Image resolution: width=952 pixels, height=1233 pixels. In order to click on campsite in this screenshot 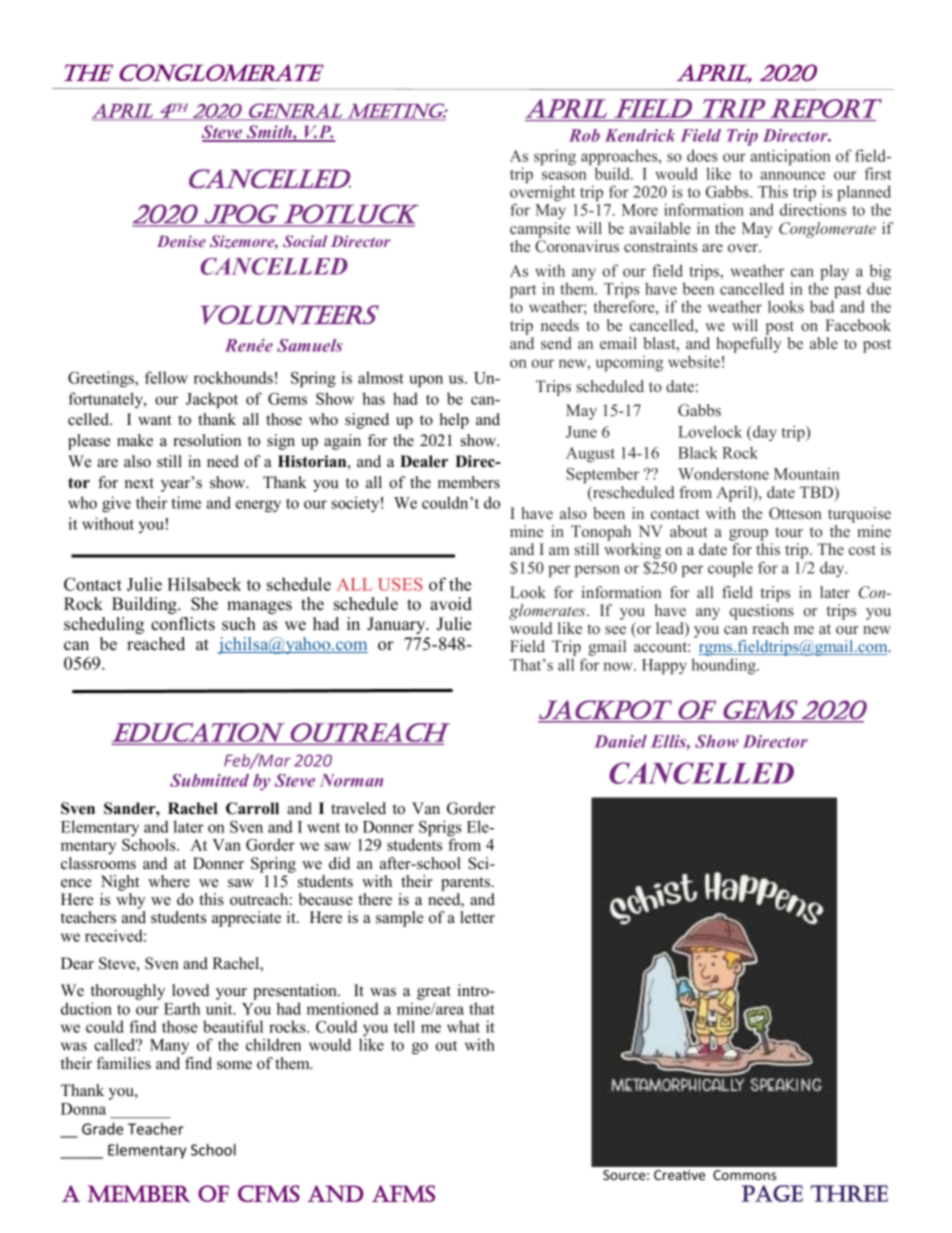, I will do `click(540, 230)`.
